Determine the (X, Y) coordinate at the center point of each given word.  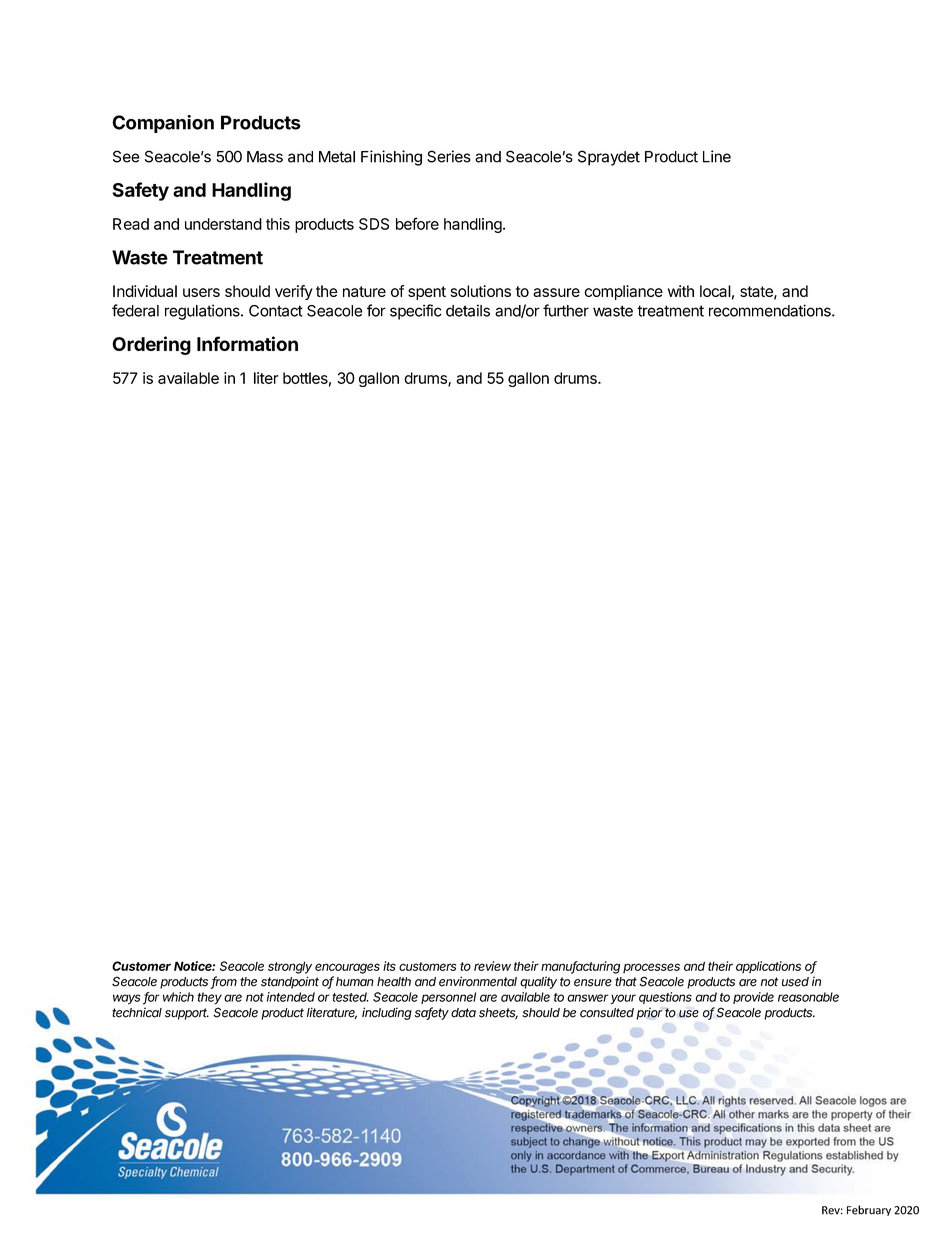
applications (768, 967)
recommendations (771, 310)
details (468, 310)
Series (449, 156)
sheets (498, 1013)
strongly (290, 967)
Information (247, 343)
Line (717, 156)
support (187, 1014)
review (492, 966)
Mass (265, 157)
